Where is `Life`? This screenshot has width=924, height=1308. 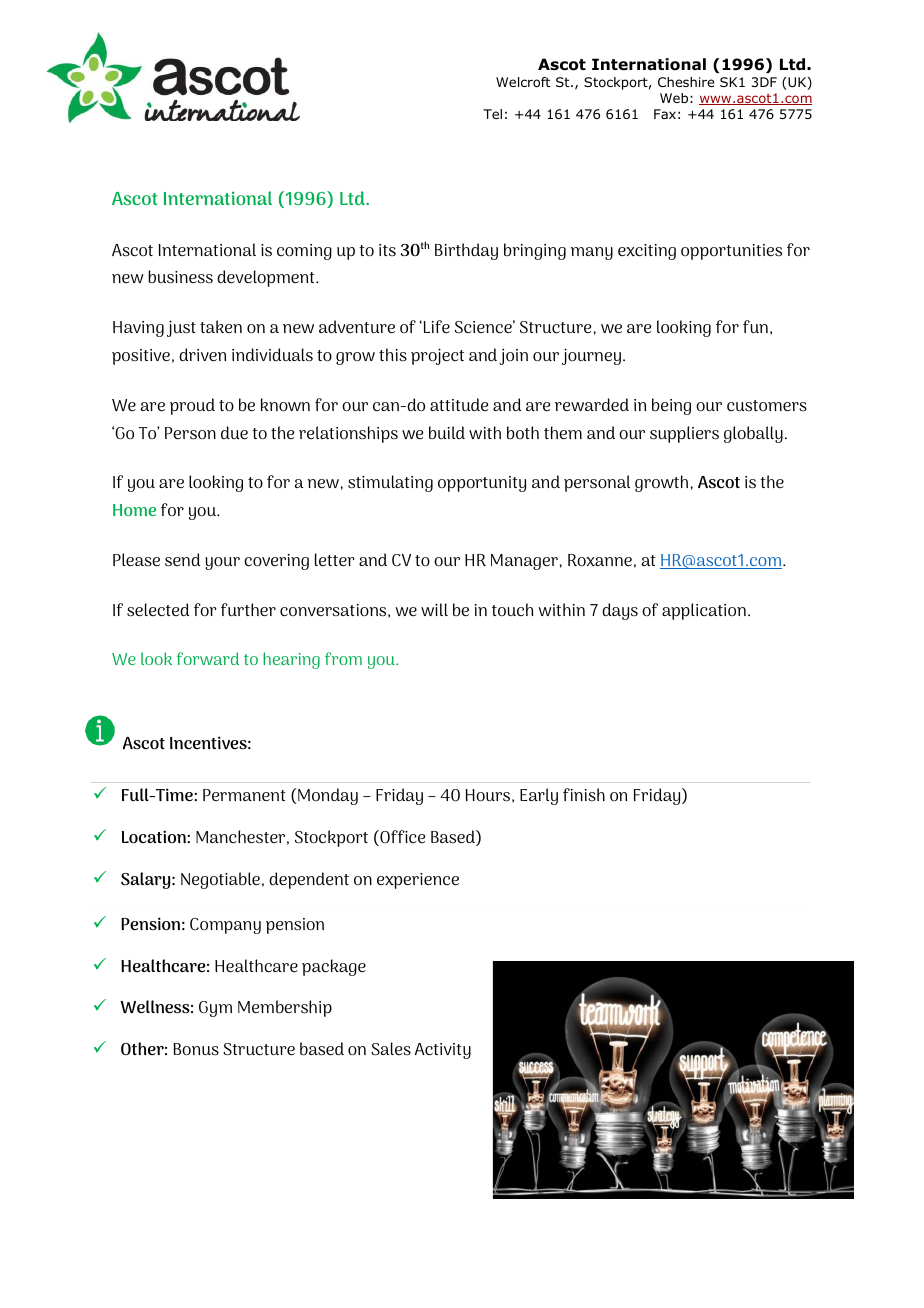 Life is located at coordinates (435, 326).
